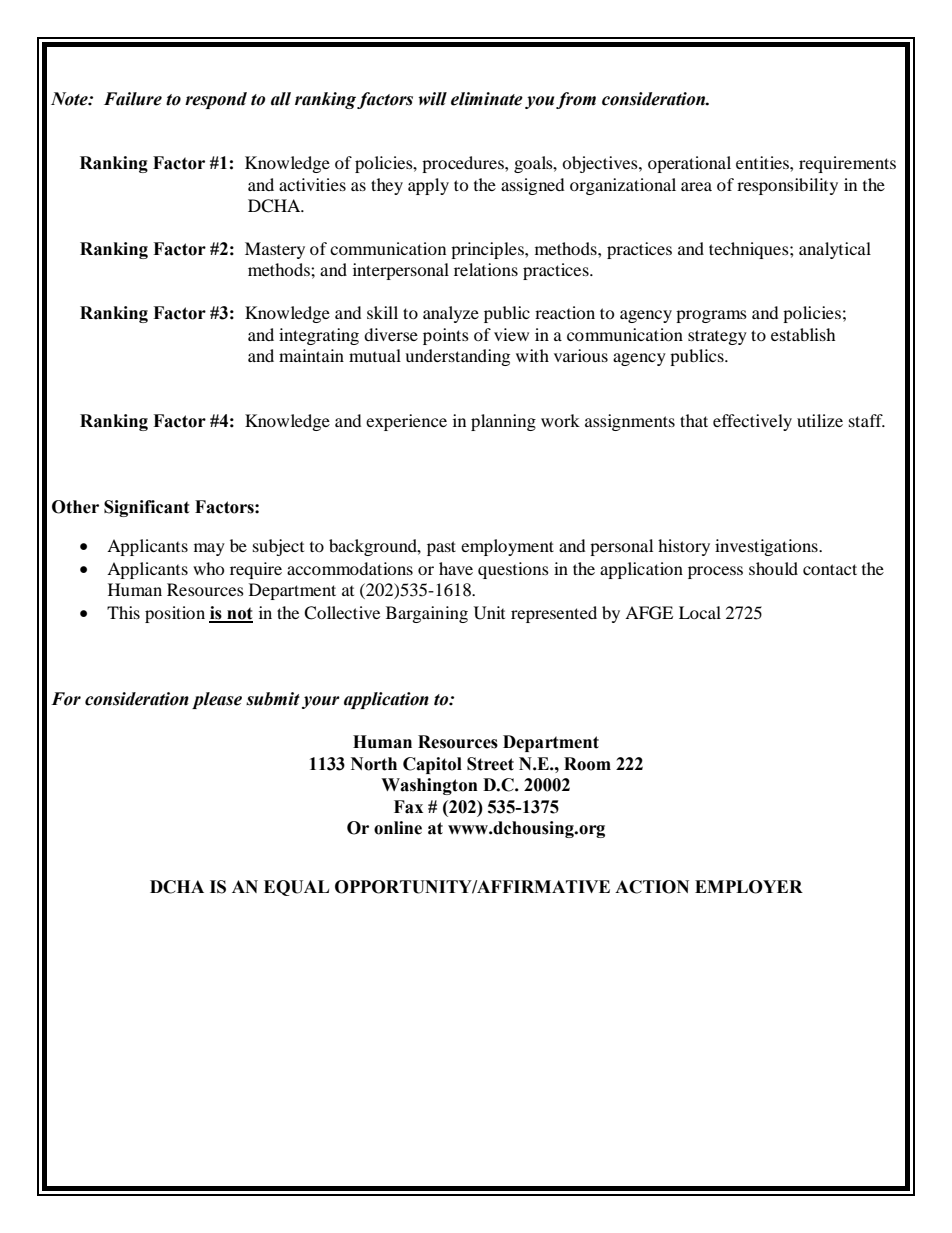 This screenshot has width=952, height=1233. I want to click on Local, so click(700, 612).
